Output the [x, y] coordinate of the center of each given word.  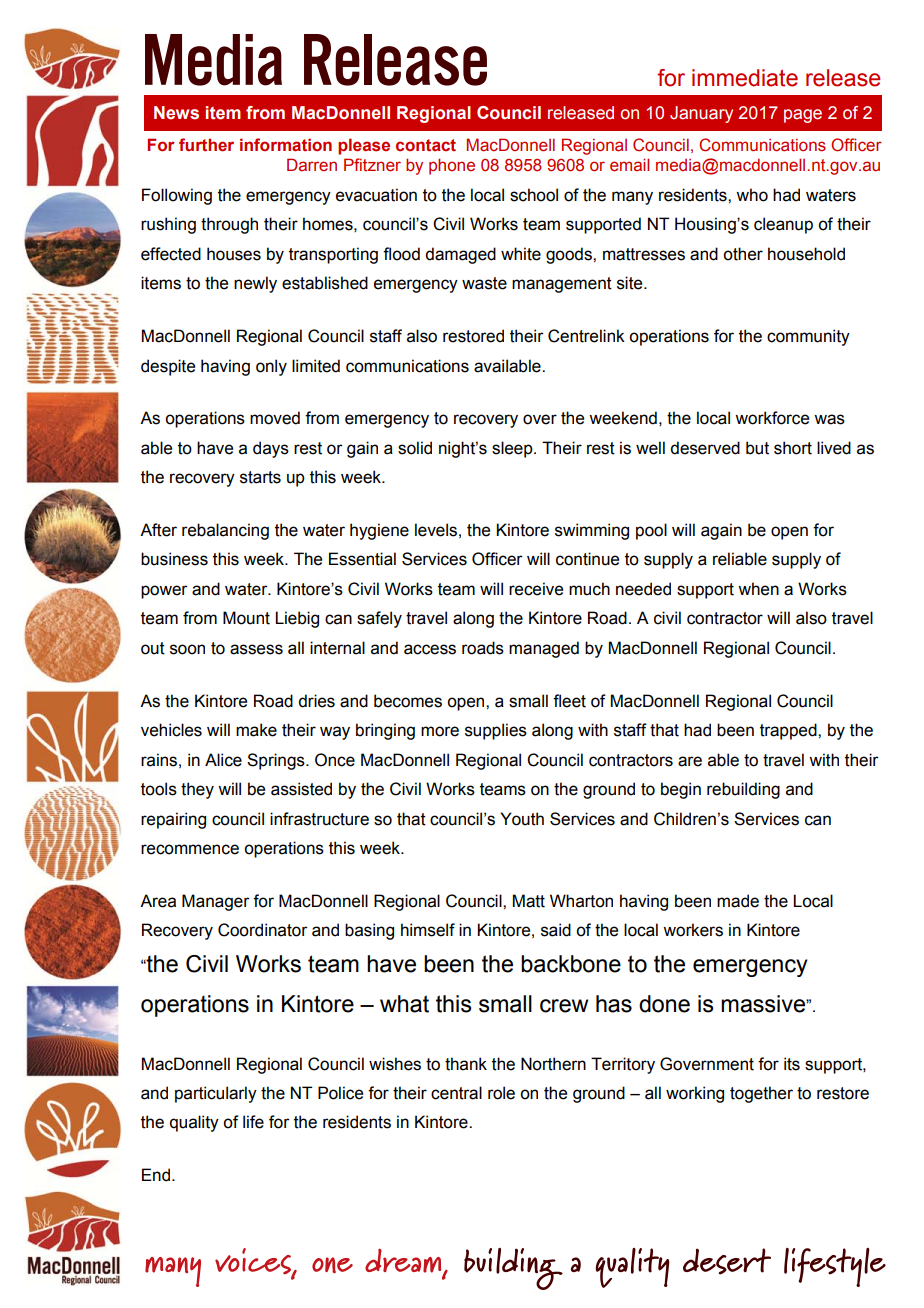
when [758, 589]
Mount [246, 618]
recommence [190, 849]
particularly [216, 1094]
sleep [513, 449]
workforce [772, 418]
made [738, 901]
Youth [522, 819]
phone [452, 166]
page [803, 116]
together [761, 1094]
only [271, 367]
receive [536, 589]
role [501, 1093]
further [206, 145]
